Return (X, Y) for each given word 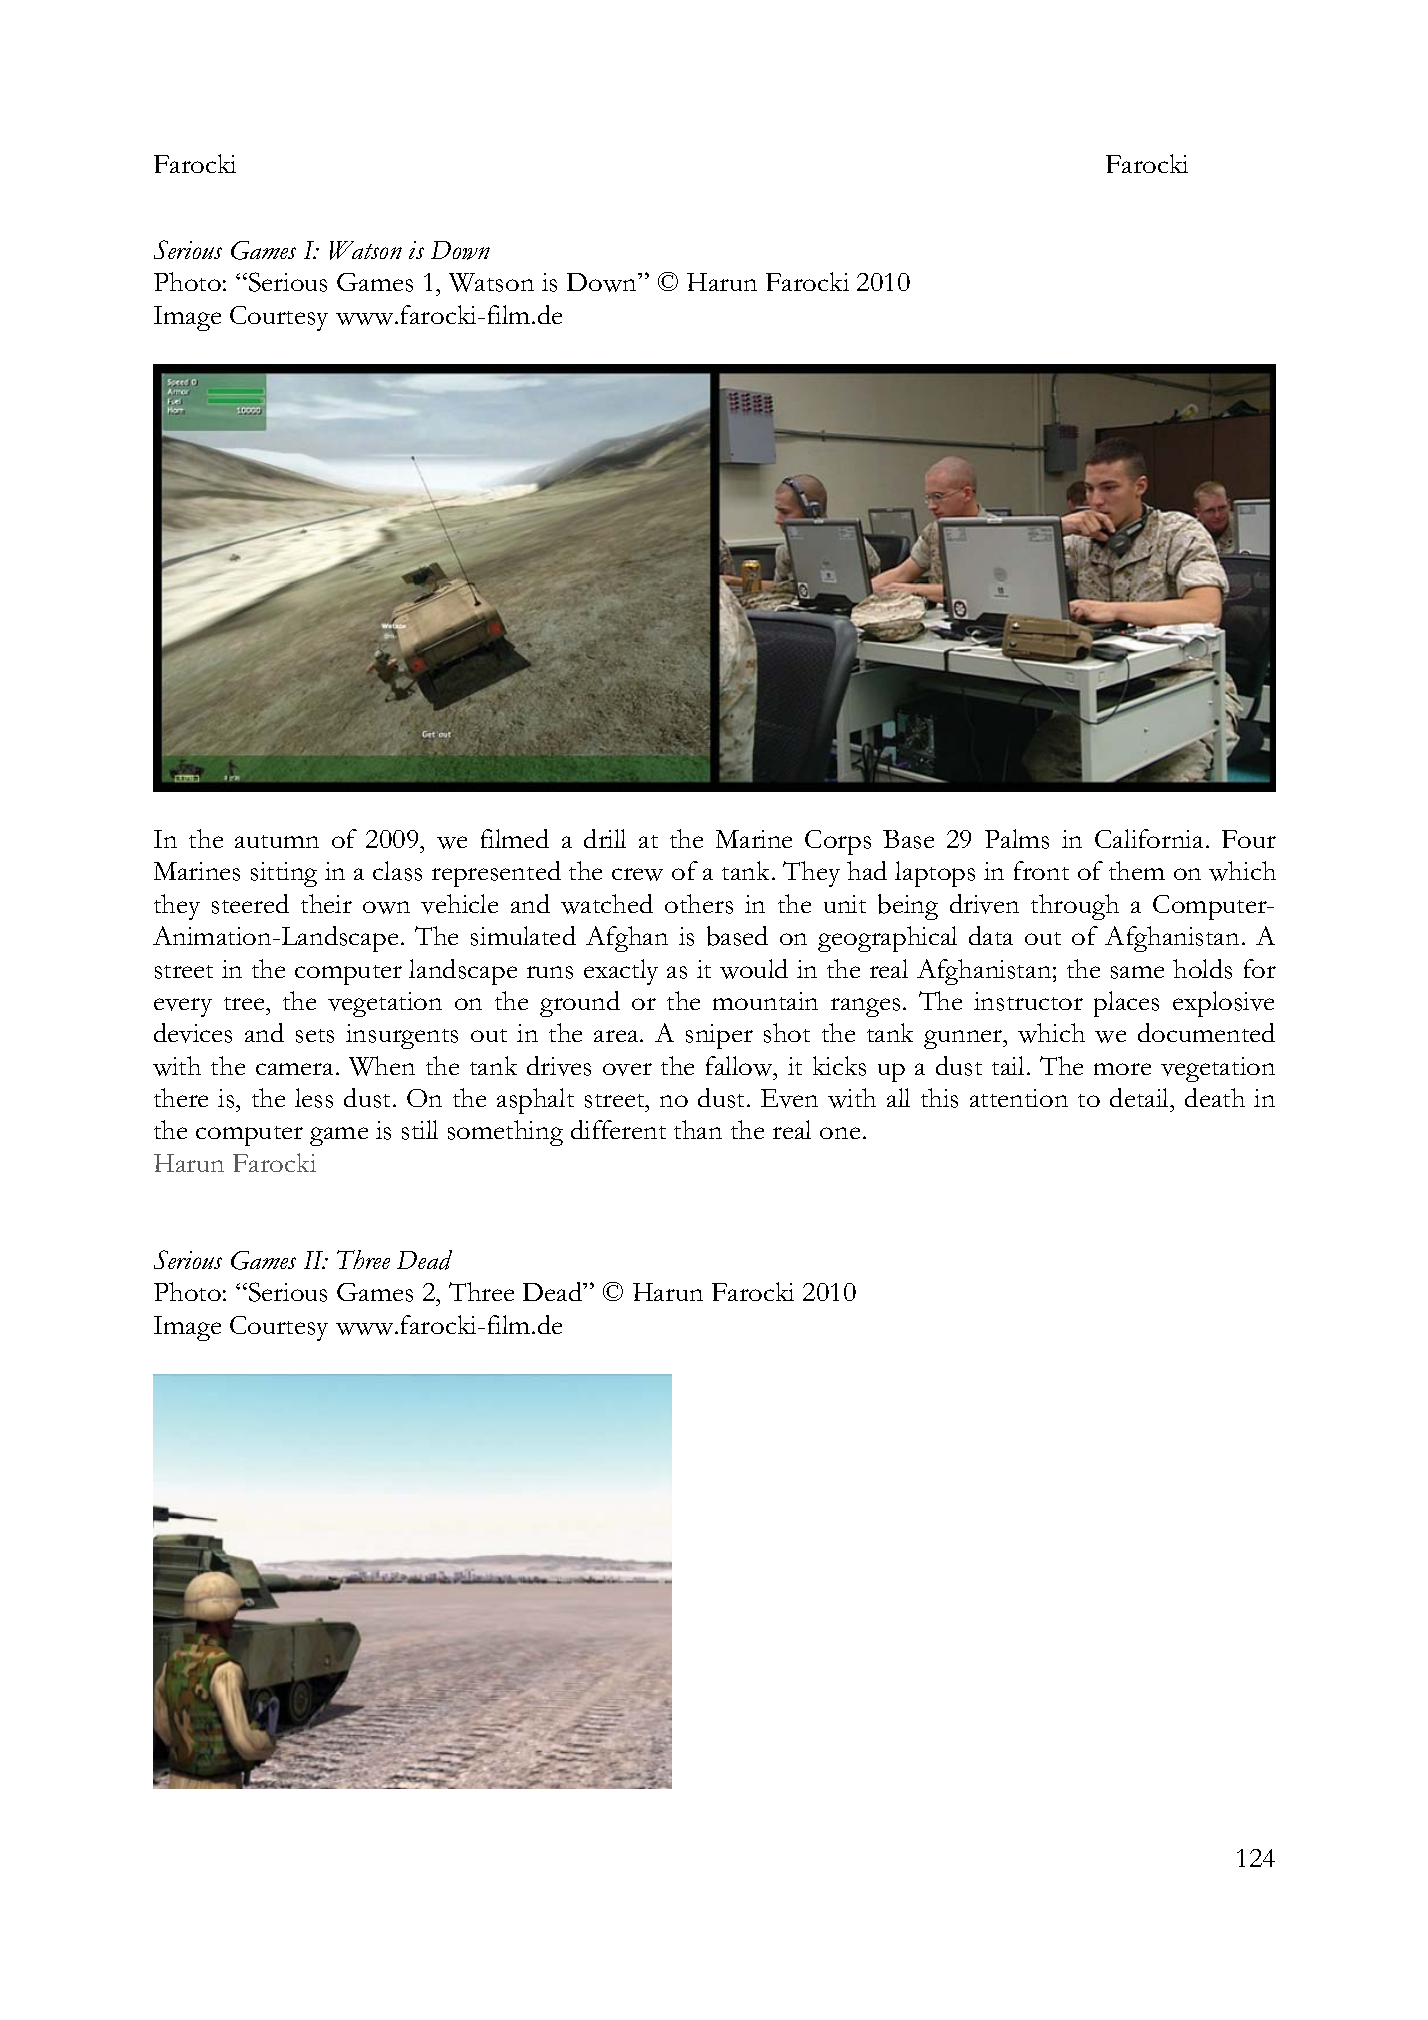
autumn (277, 841)
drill (605, 838)
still (420, 1130)
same (1137, 972)
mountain (765, 1001)
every (183, 1007)
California (1151, 838)
